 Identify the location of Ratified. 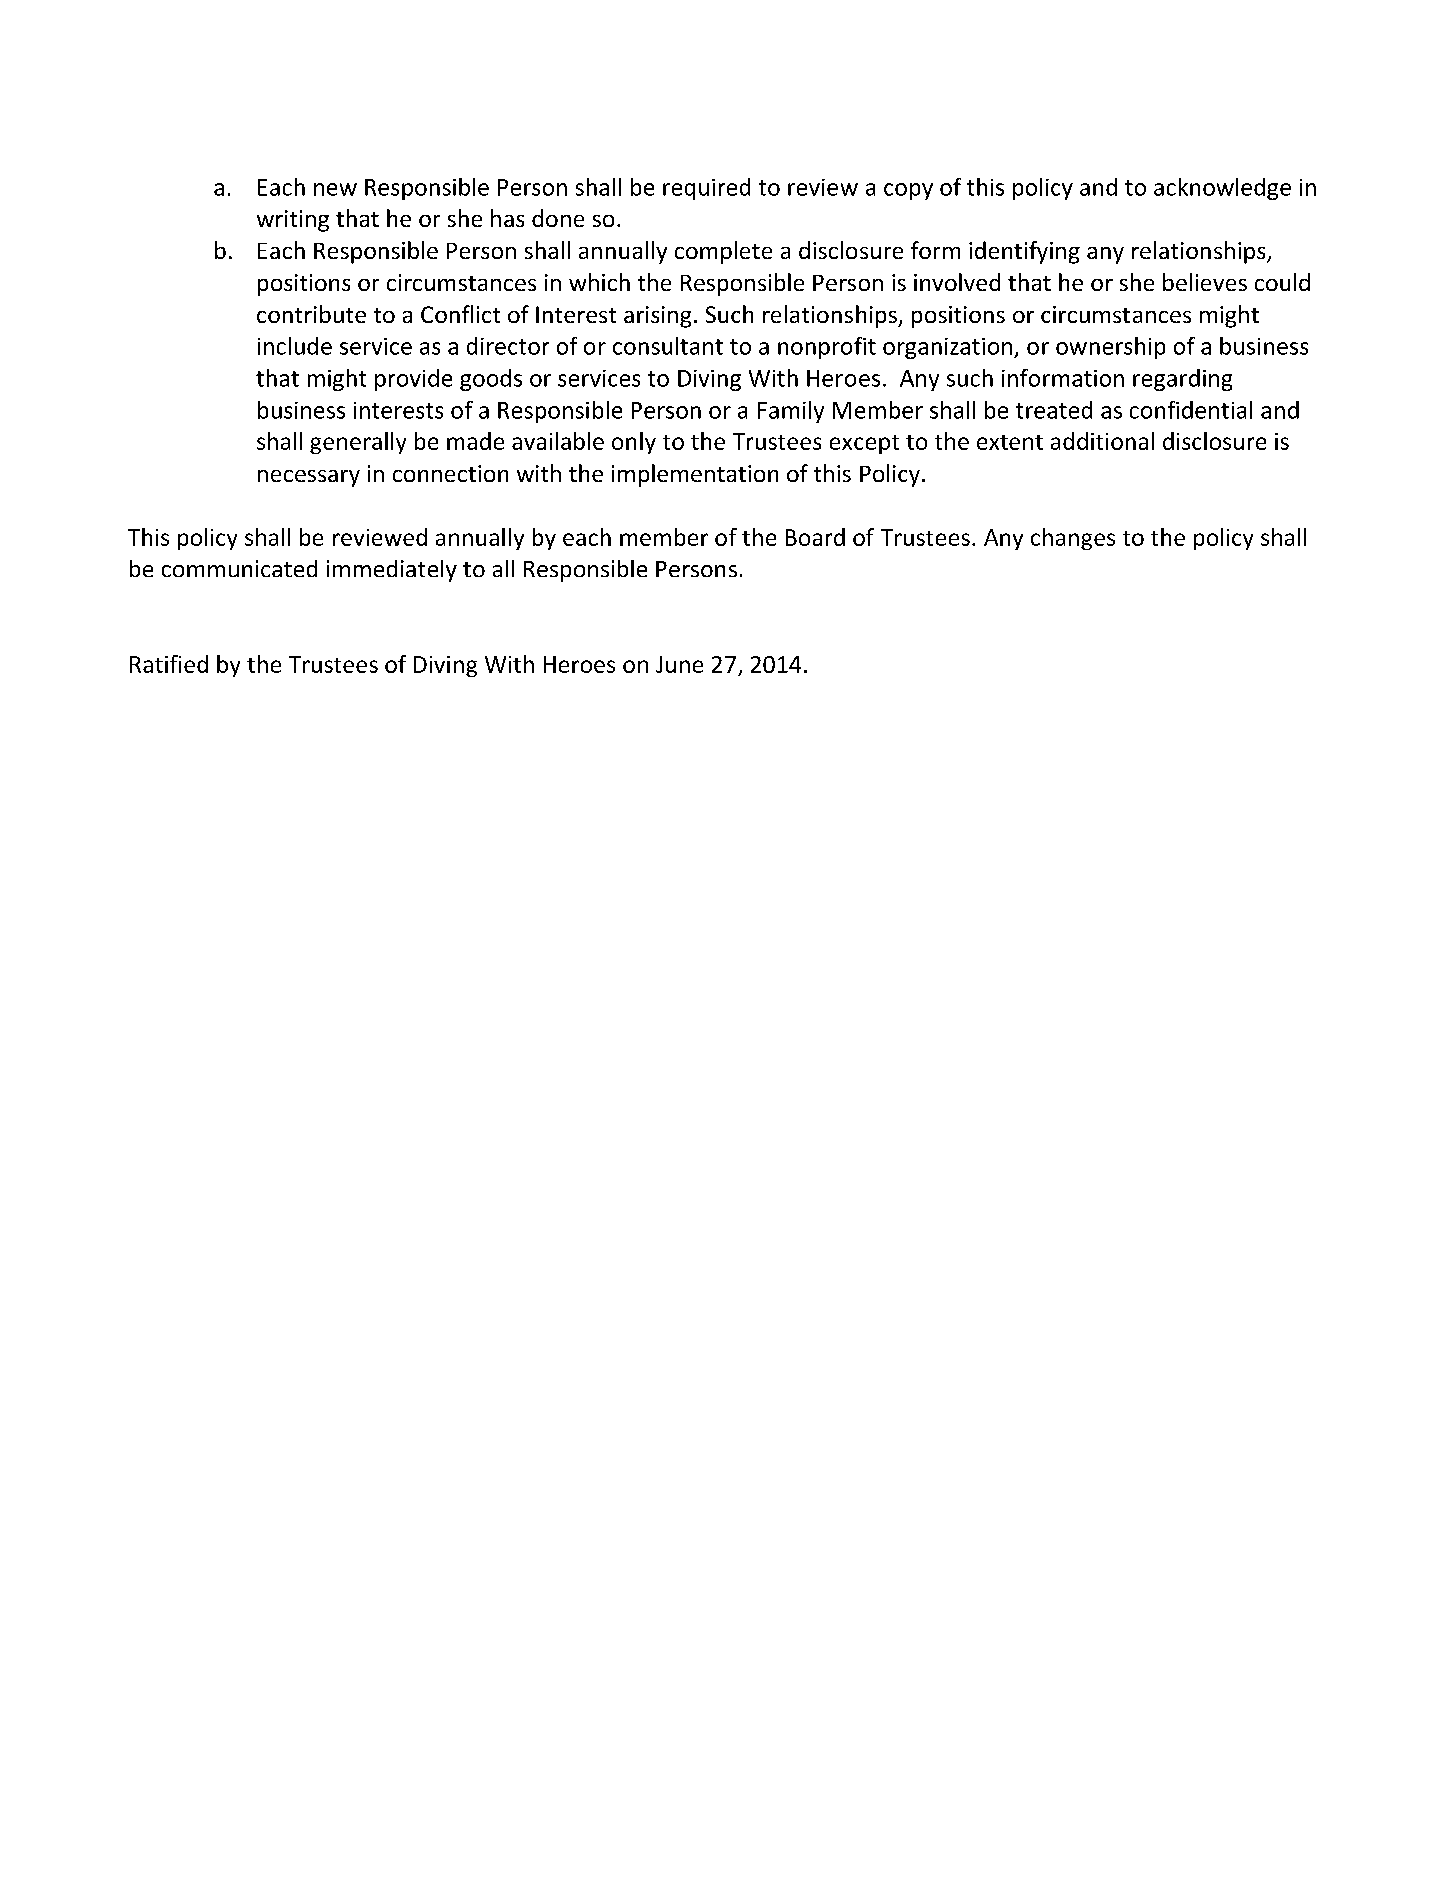
(169, 664).
